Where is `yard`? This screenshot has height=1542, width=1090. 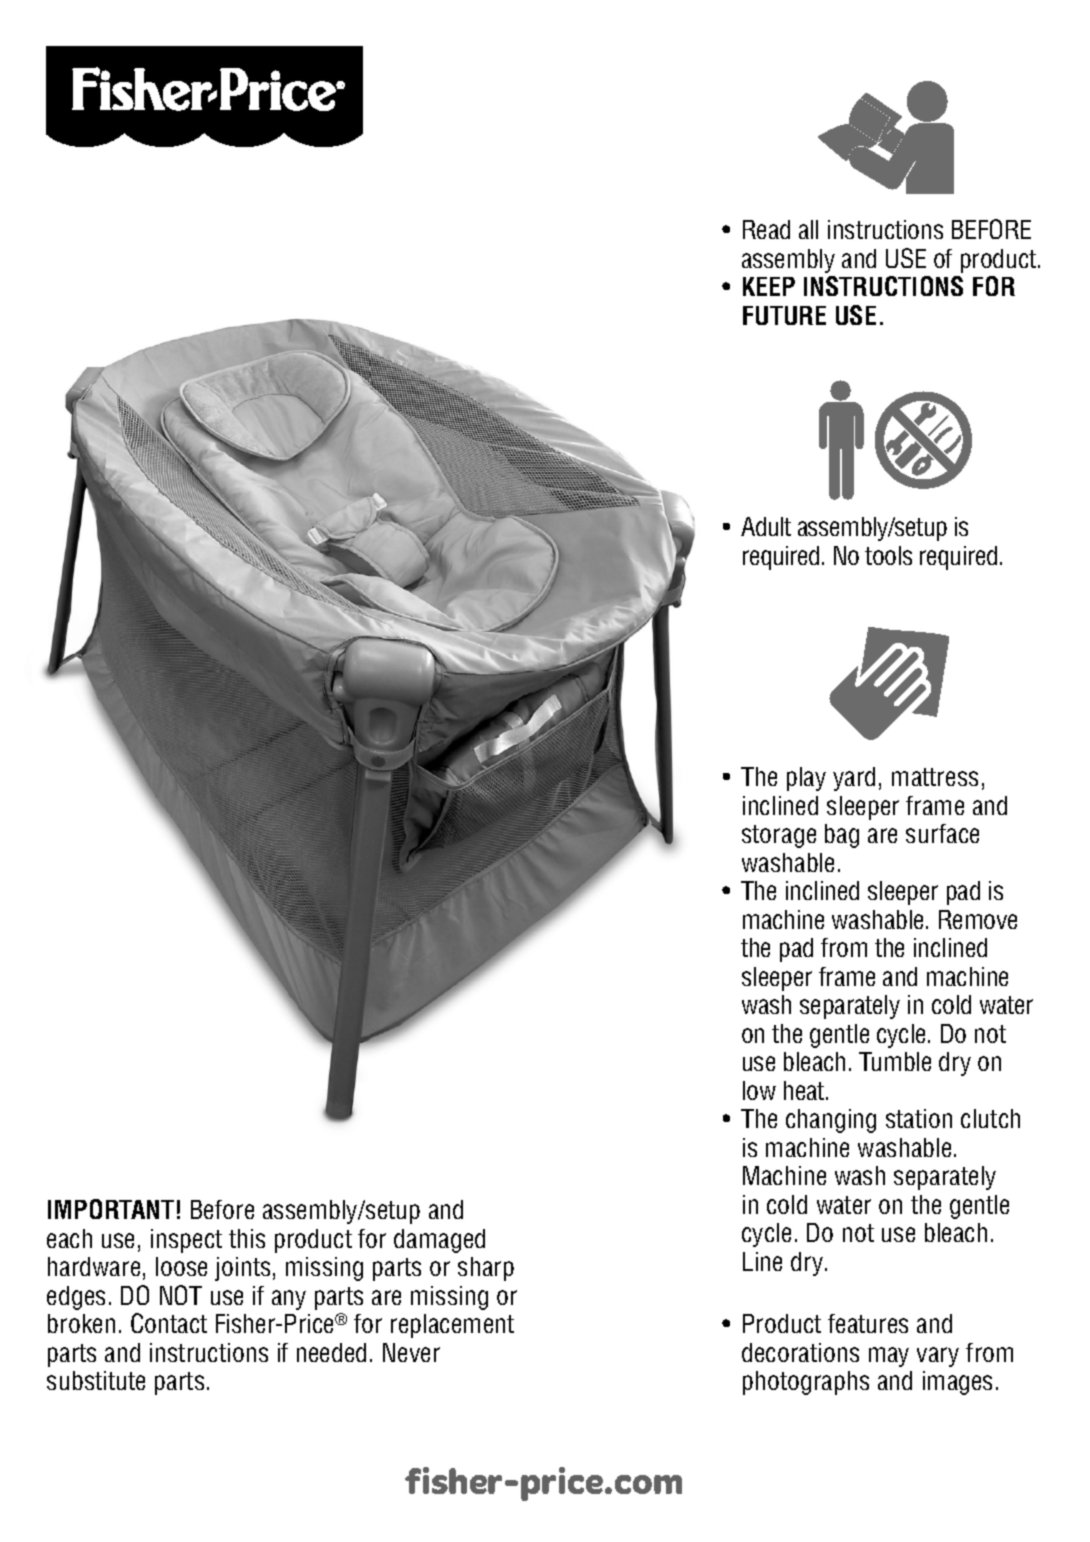 yard is located at coordinates (854, 779).
